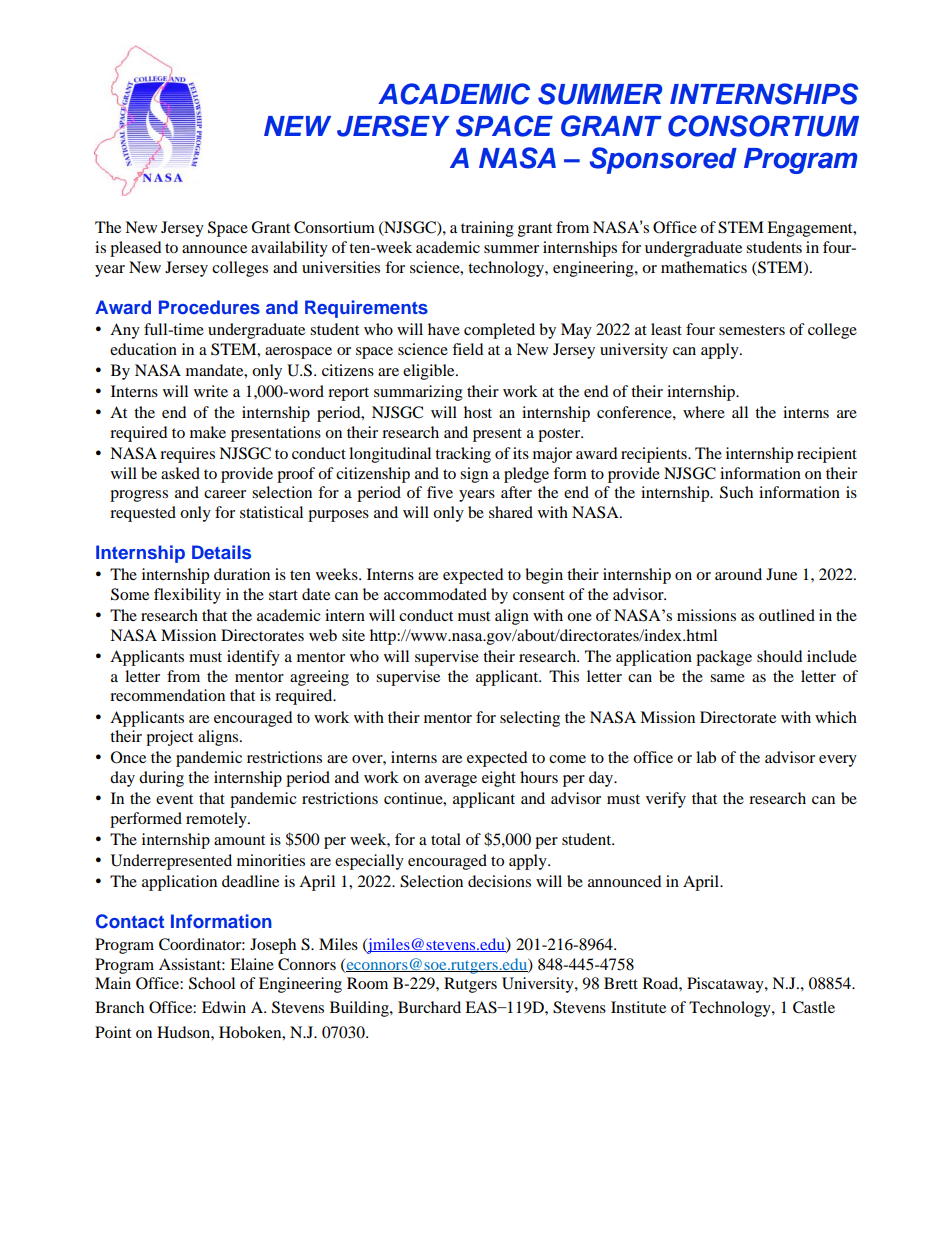 Image resolution: width=952 pixels, height=1233 pixels. Describe the element at coordinates (530, 719) in the page. I see `selecting` at that location.
